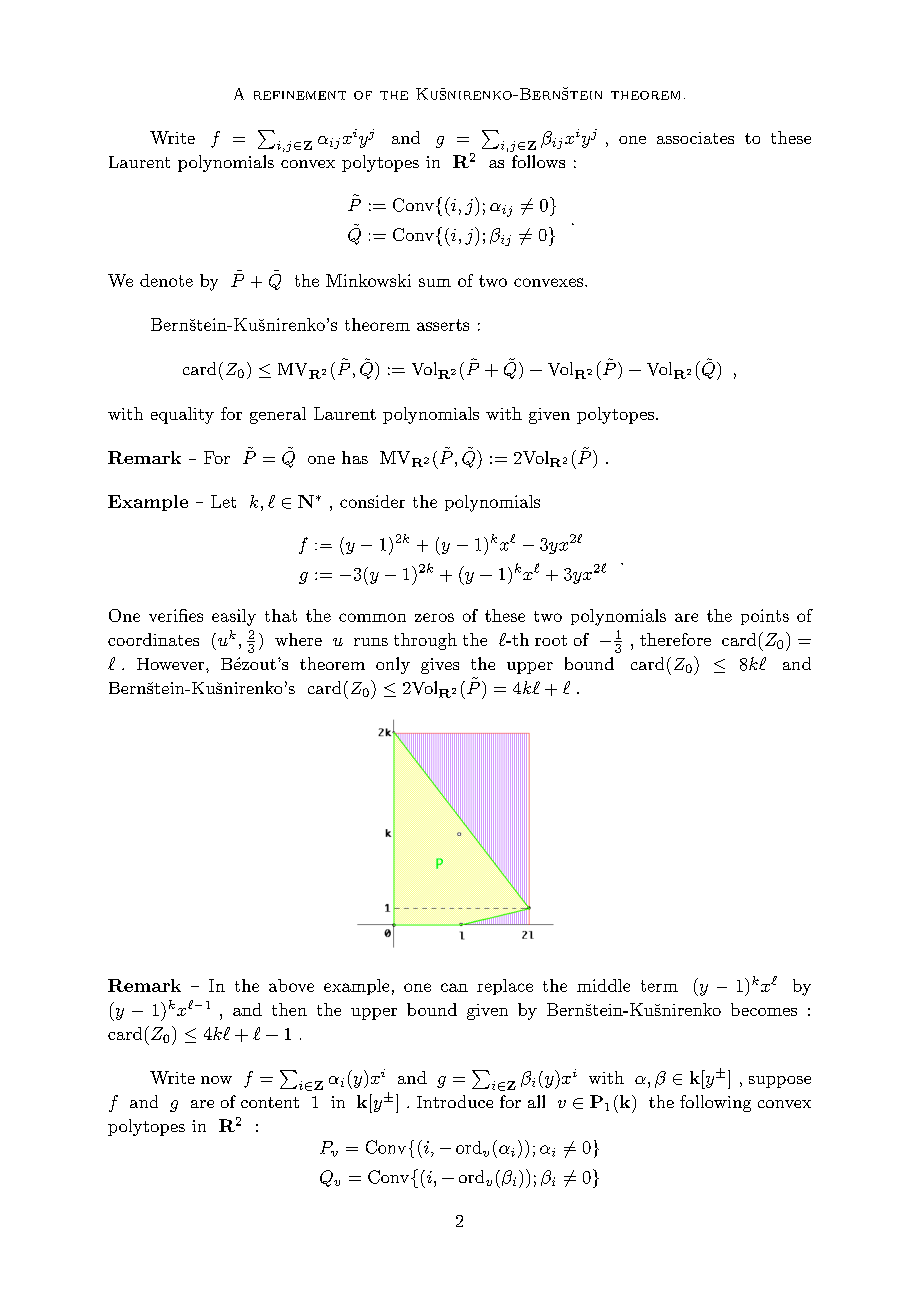 The height and width of the screenshot is (1308, 924). I want to click on now, so click(216, 1080).
